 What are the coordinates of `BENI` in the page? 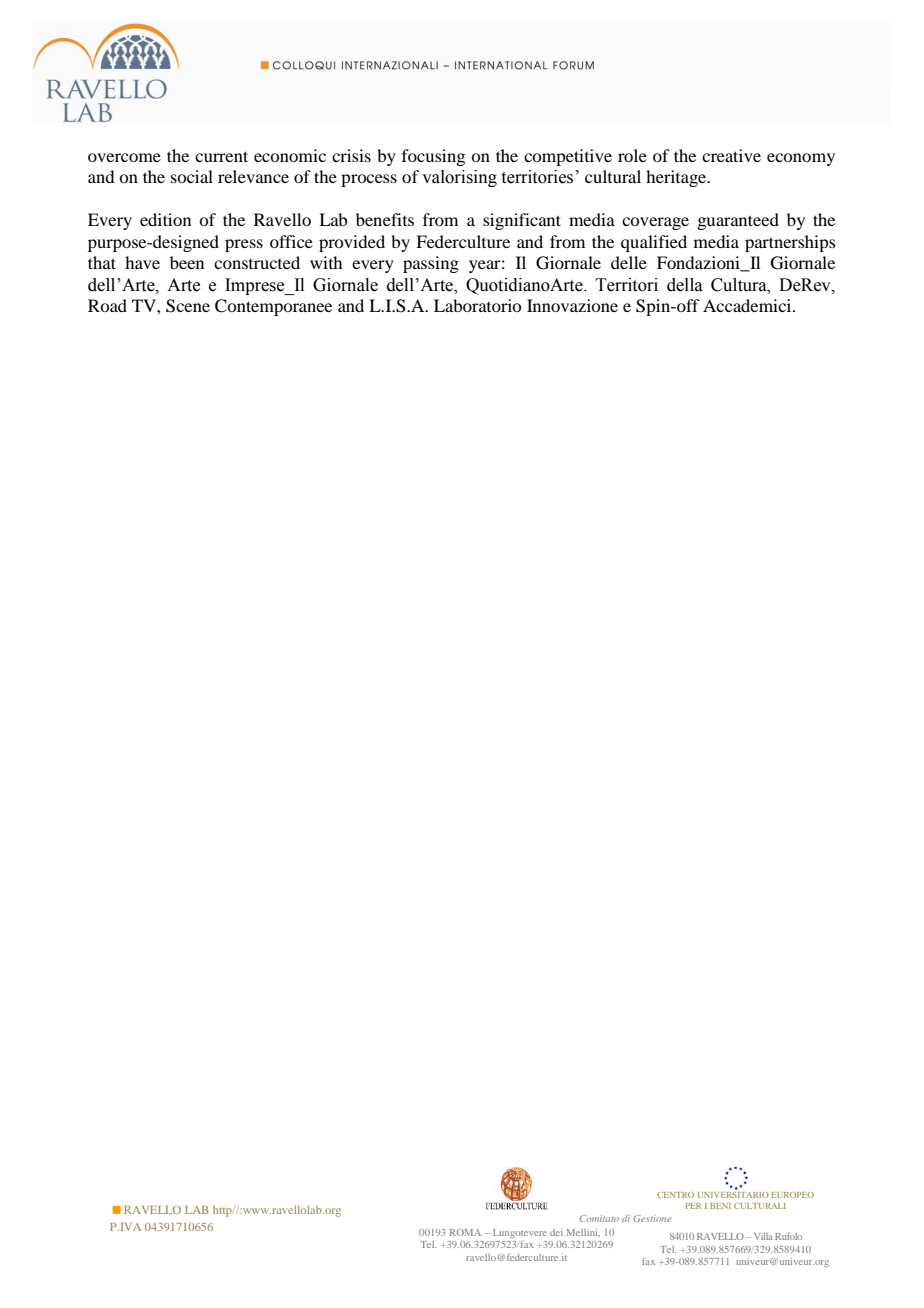 It's located at (720, 1206).
